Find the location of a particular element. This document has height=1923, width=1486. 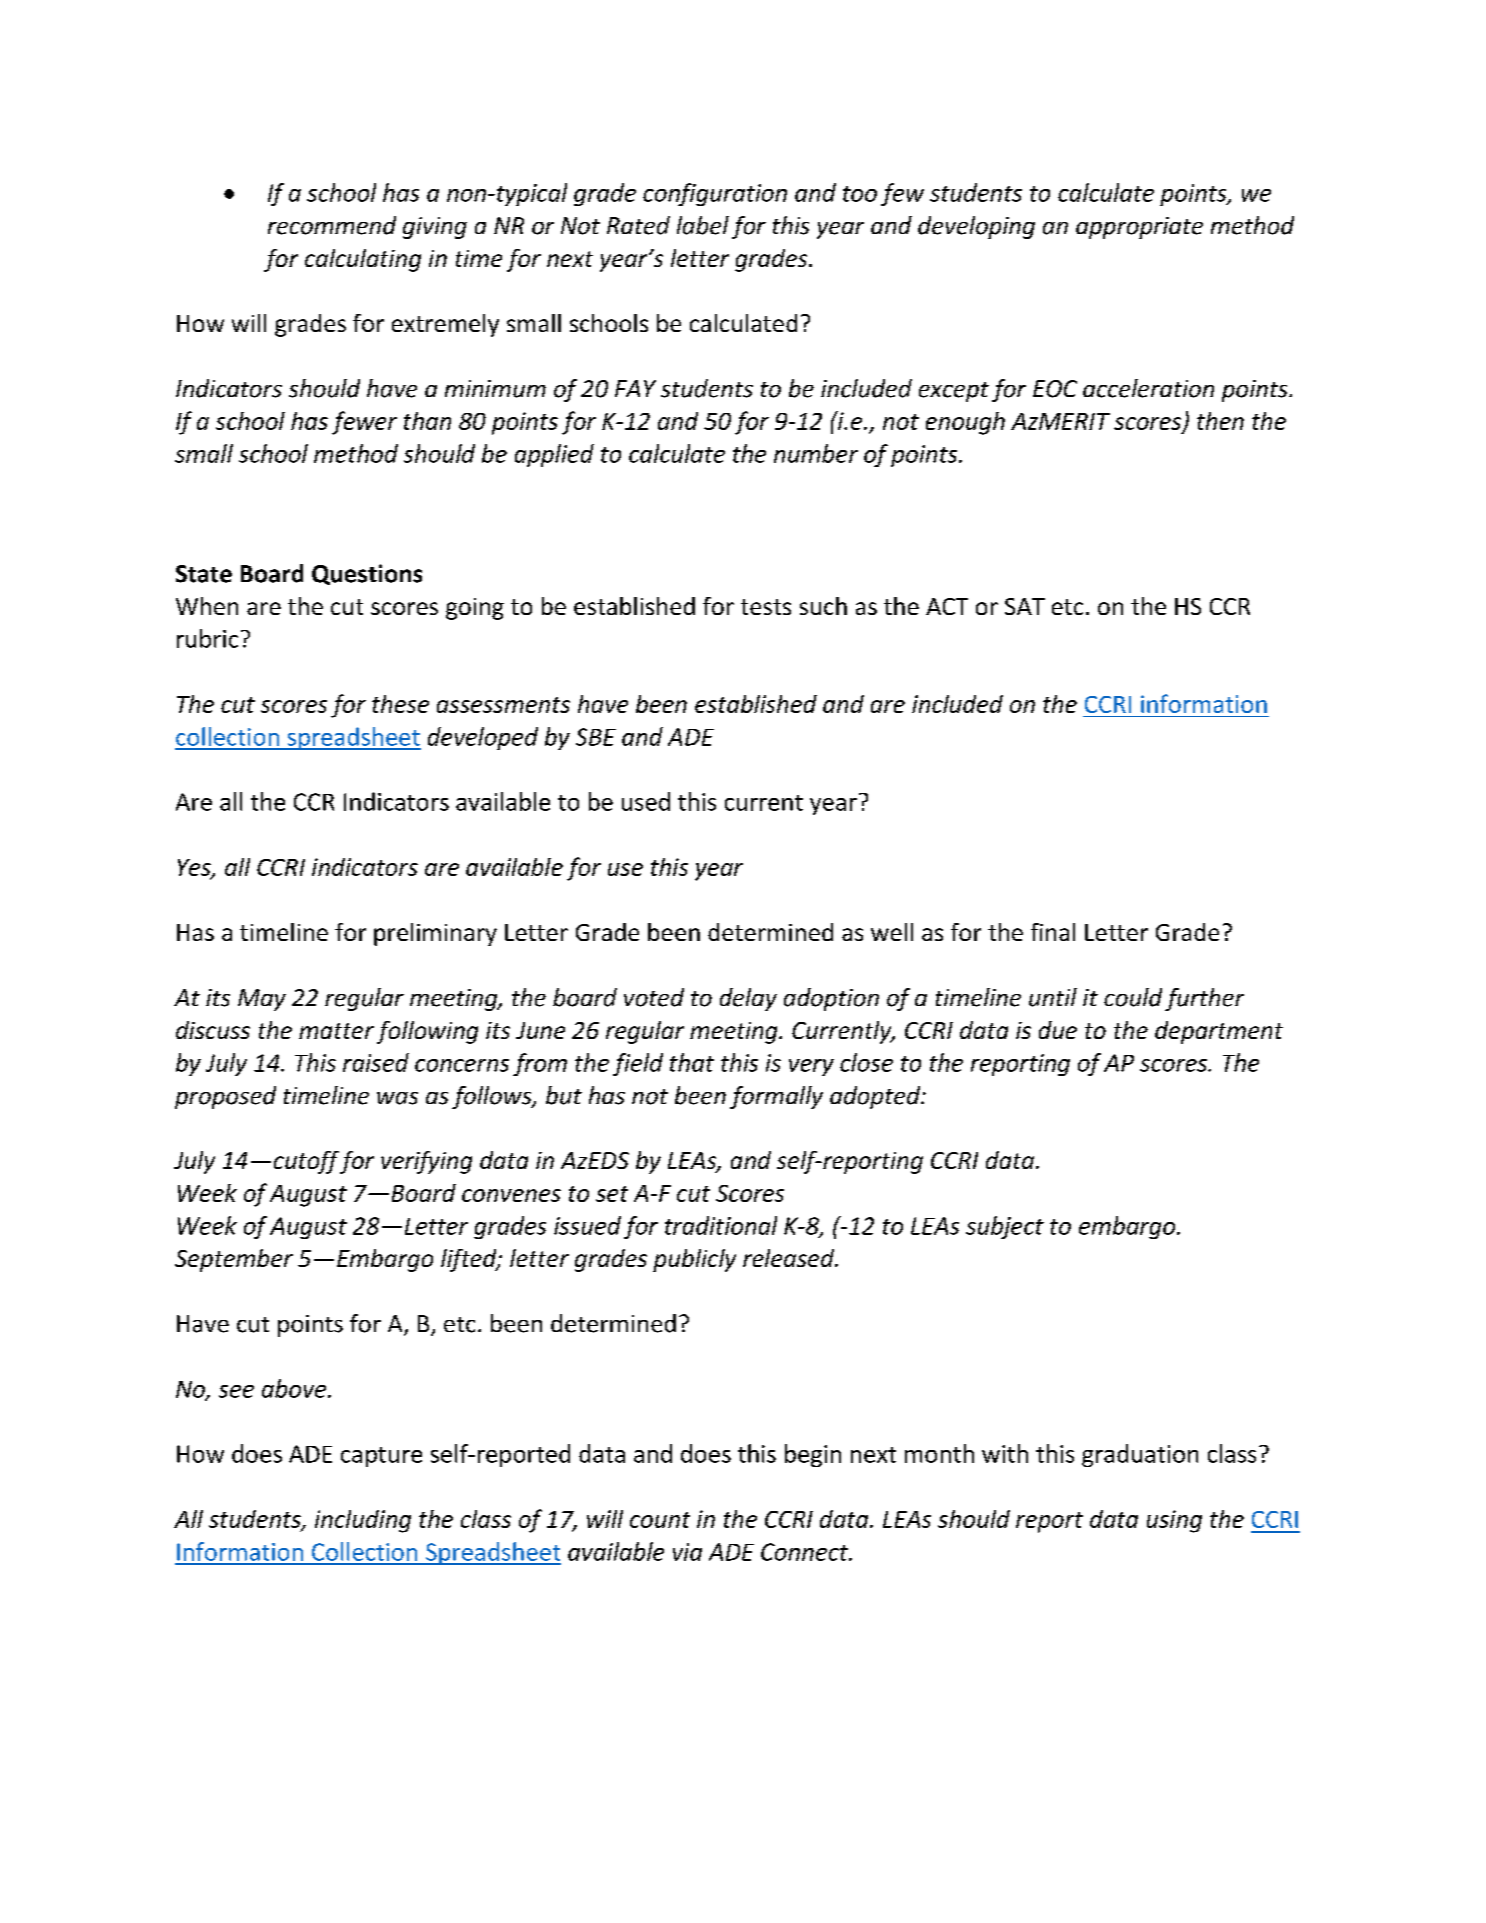

SAT is located at coordinates (1025, 606).
